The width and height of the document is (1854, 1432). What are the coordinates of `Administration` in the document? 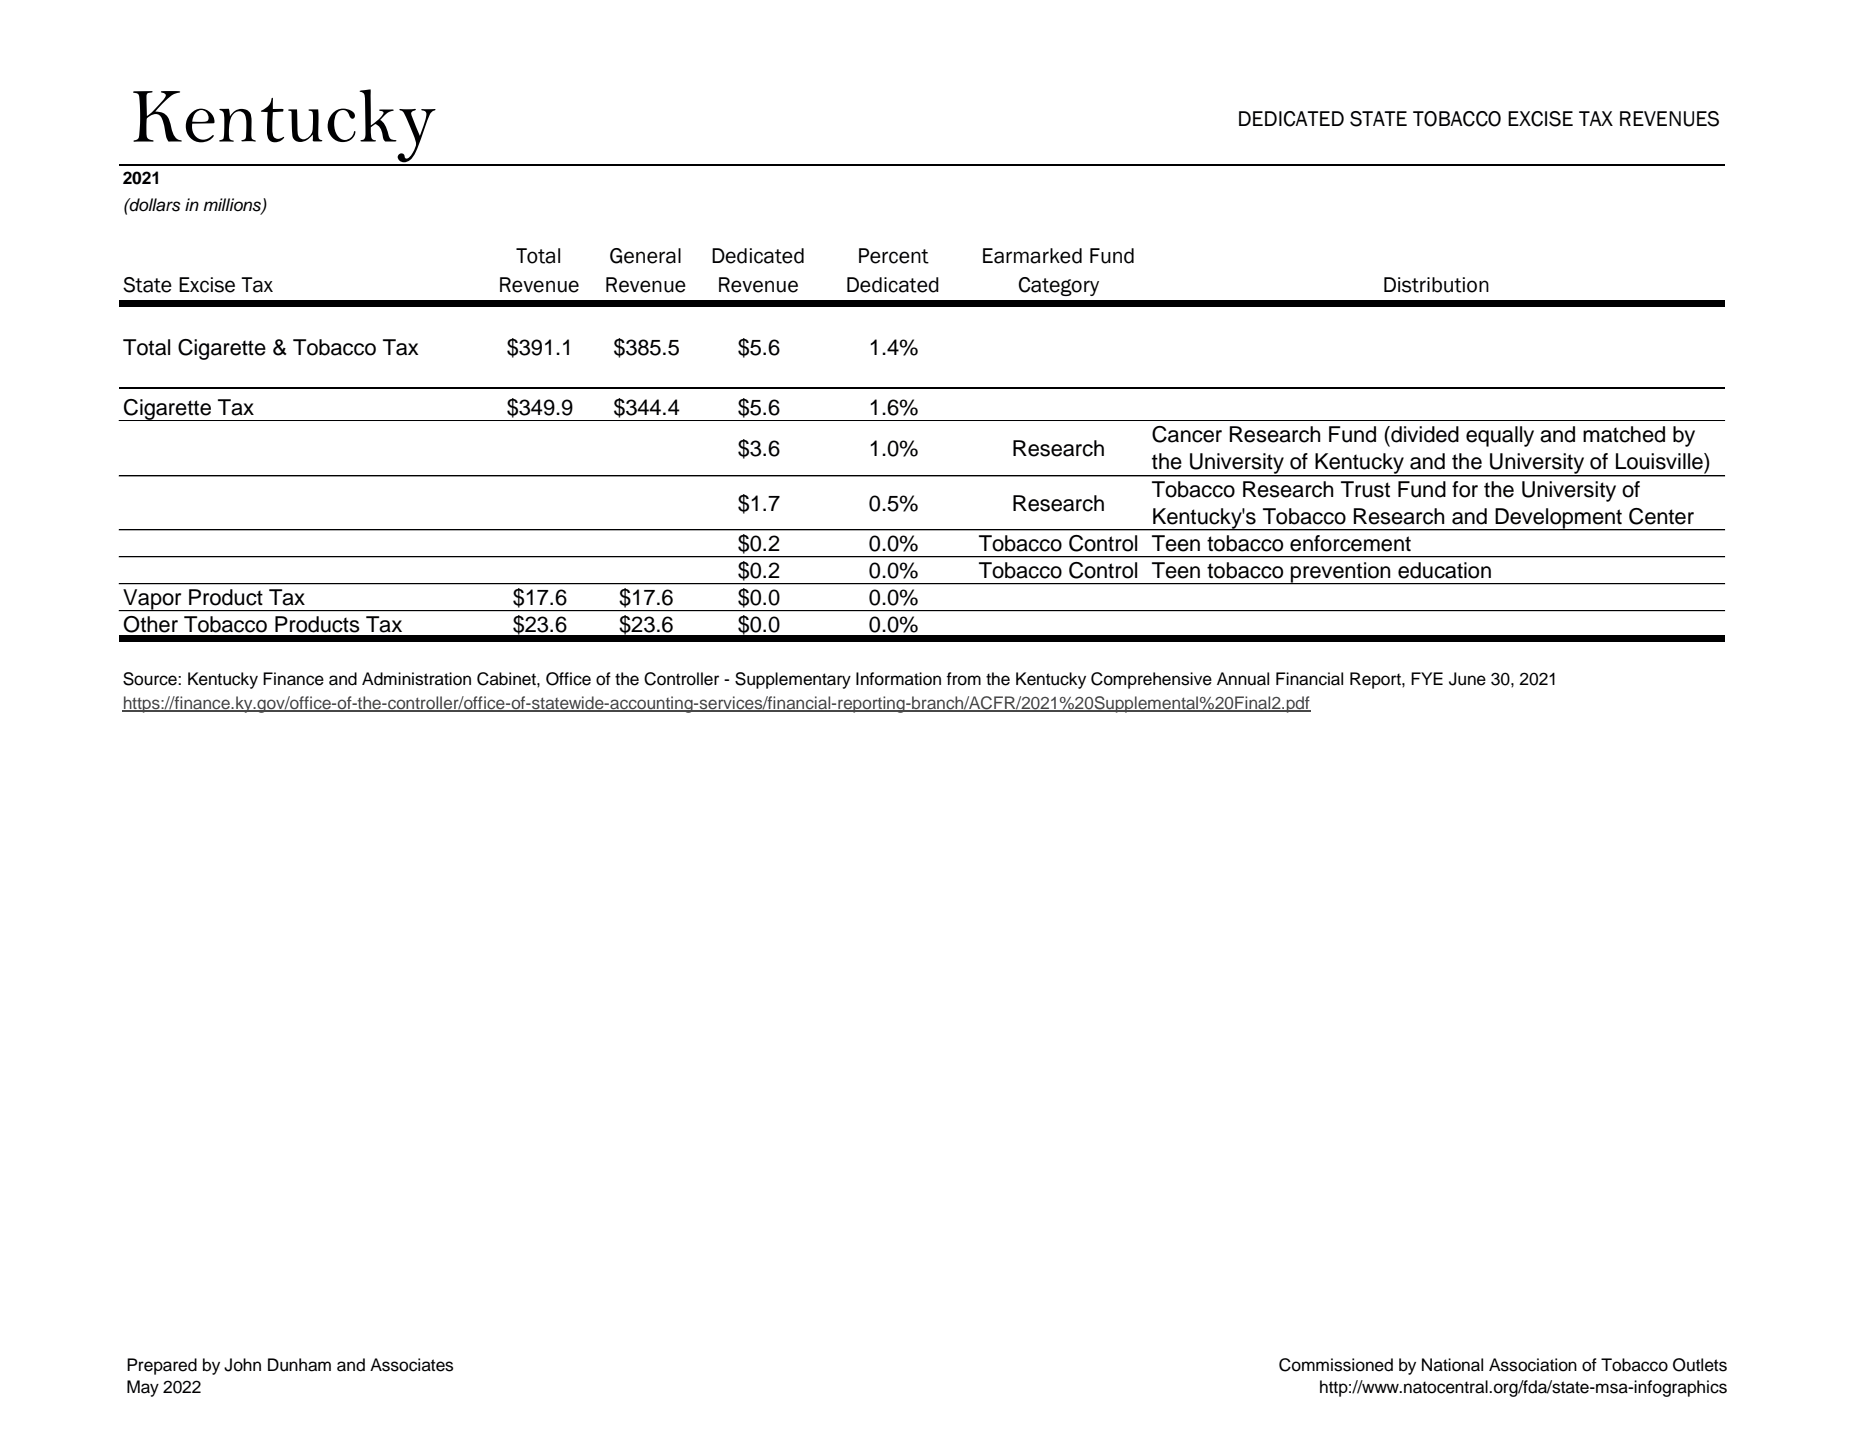 It's located at (416, 679).
